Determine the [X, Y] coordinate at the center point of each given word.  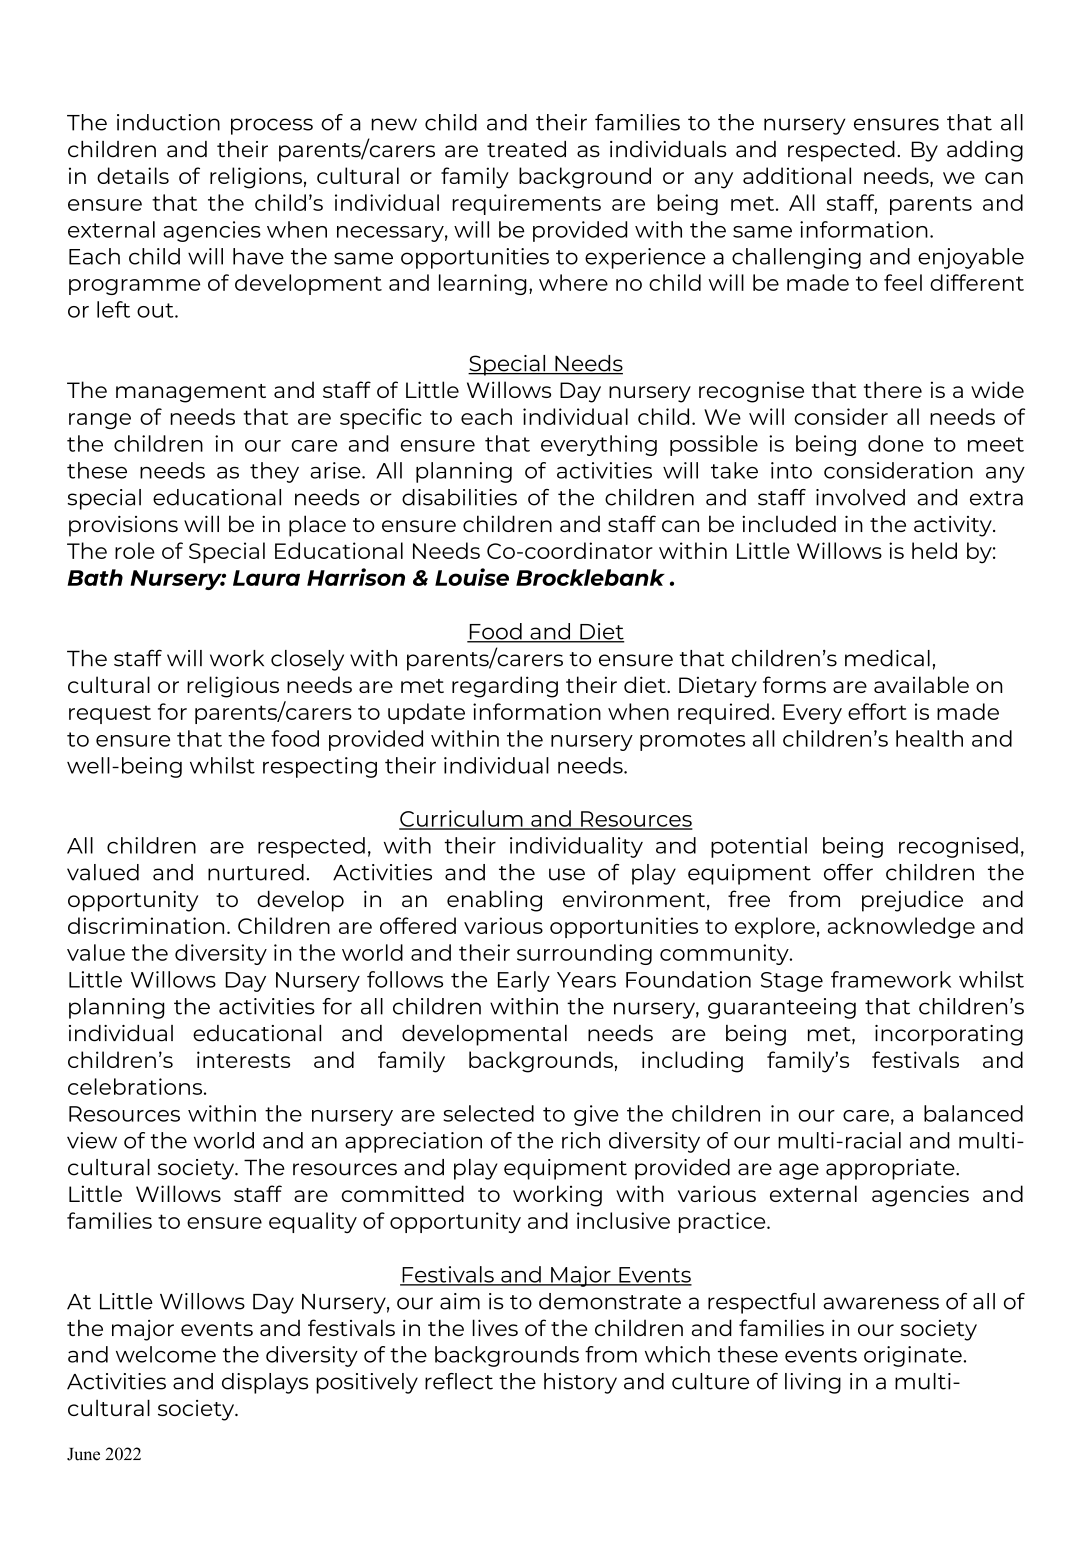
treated [526, 149]
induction [168, 122]
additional [797, 175]
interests [243, 1059]
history [580, 1383]
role [135, 550]
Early [524, 981]
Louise [472, 577]
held [934, 550]
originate [913, 1356]
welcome [166, 1354]
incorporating [949, 1035]
